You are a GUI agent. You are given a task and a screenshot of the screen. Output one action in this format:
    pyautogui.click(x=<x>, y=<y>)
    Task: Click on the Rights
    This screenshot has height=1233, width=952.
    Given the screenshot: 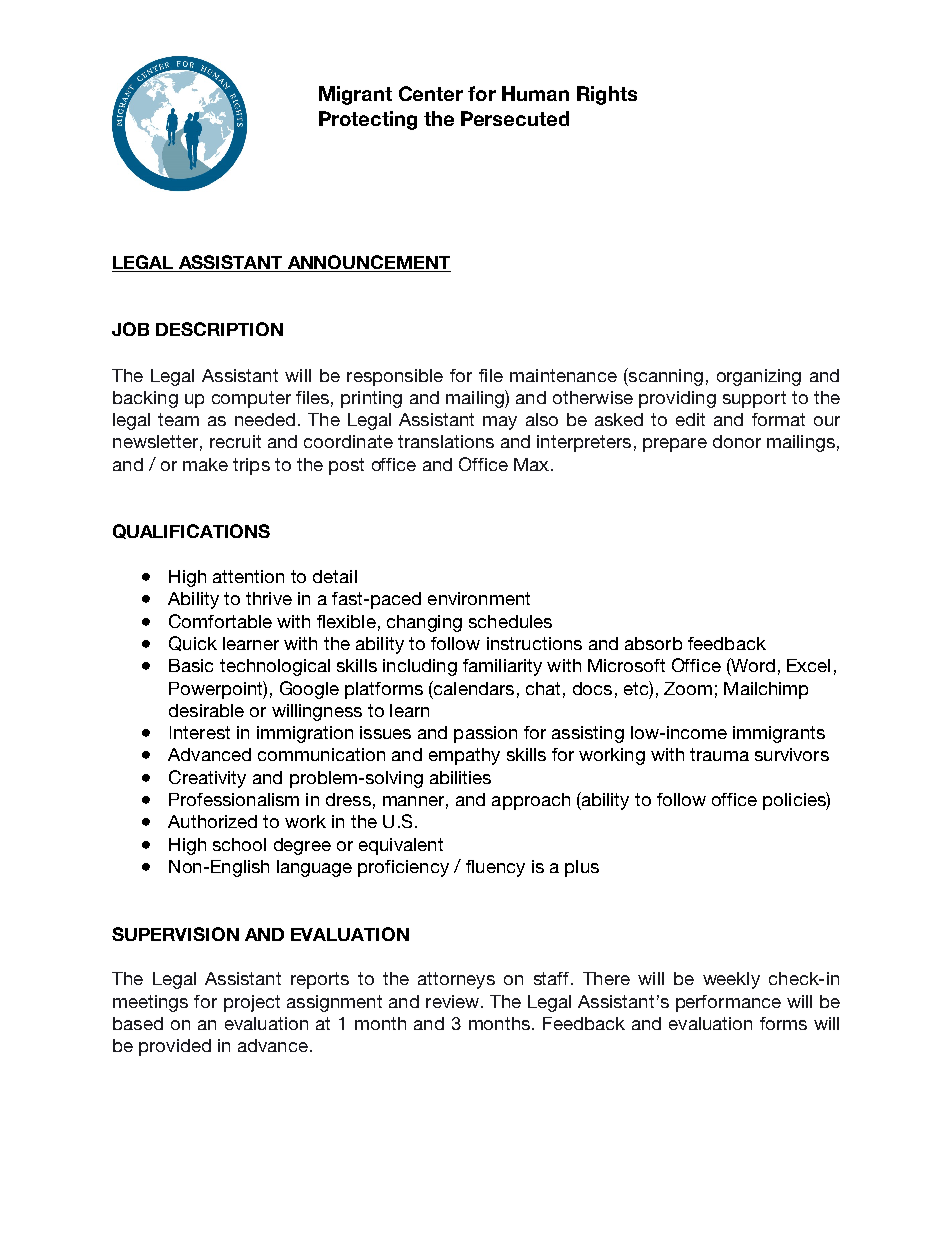 What is the action you would take?
    pyautogui.click(x=607, y=95)
